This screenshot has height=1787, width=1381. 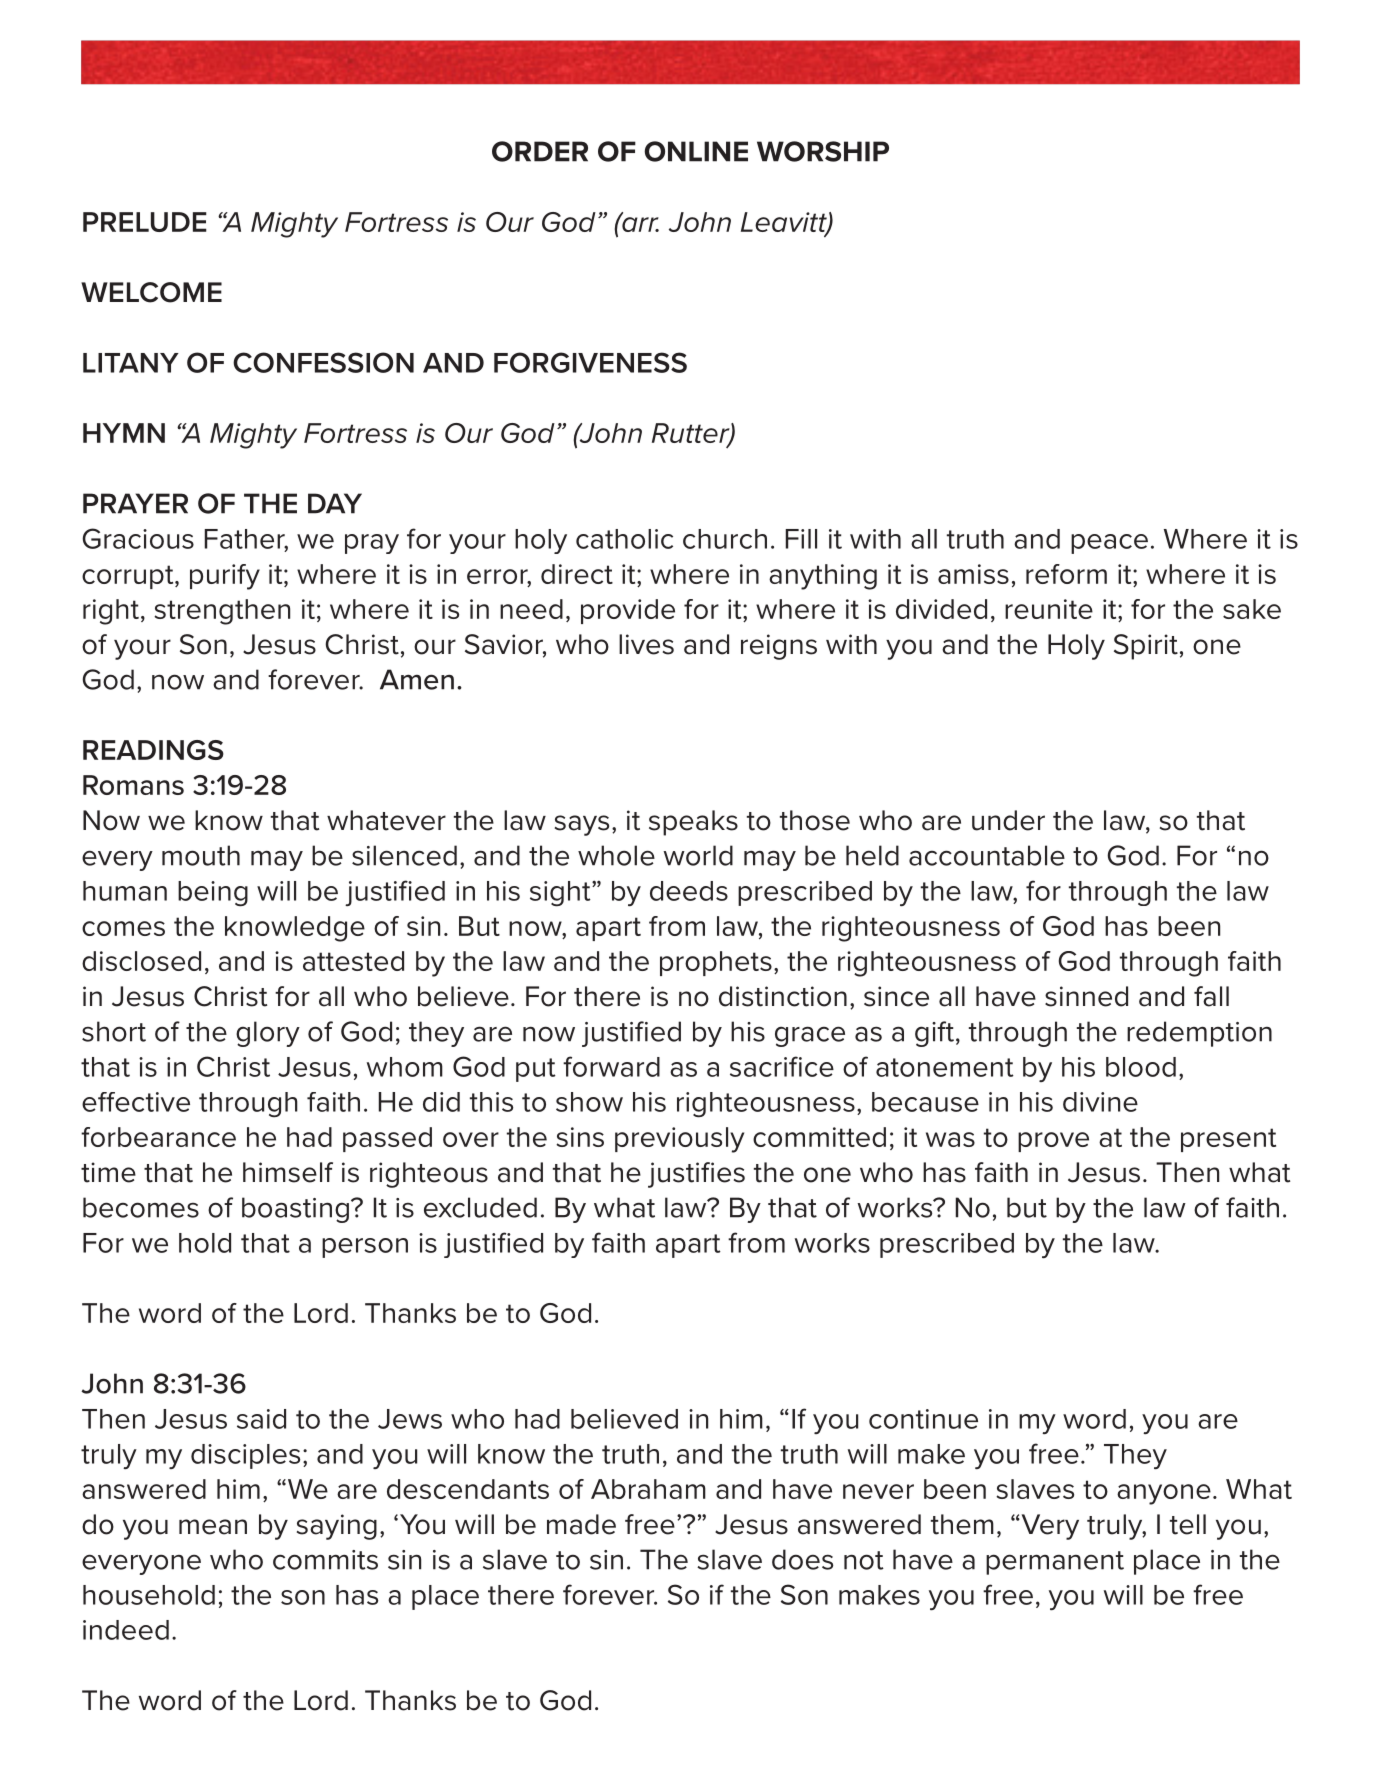 What do you see at coordinates (823, 151) in the screenshot?
I see `WORSHIP` at bounding box center [823, 151].
